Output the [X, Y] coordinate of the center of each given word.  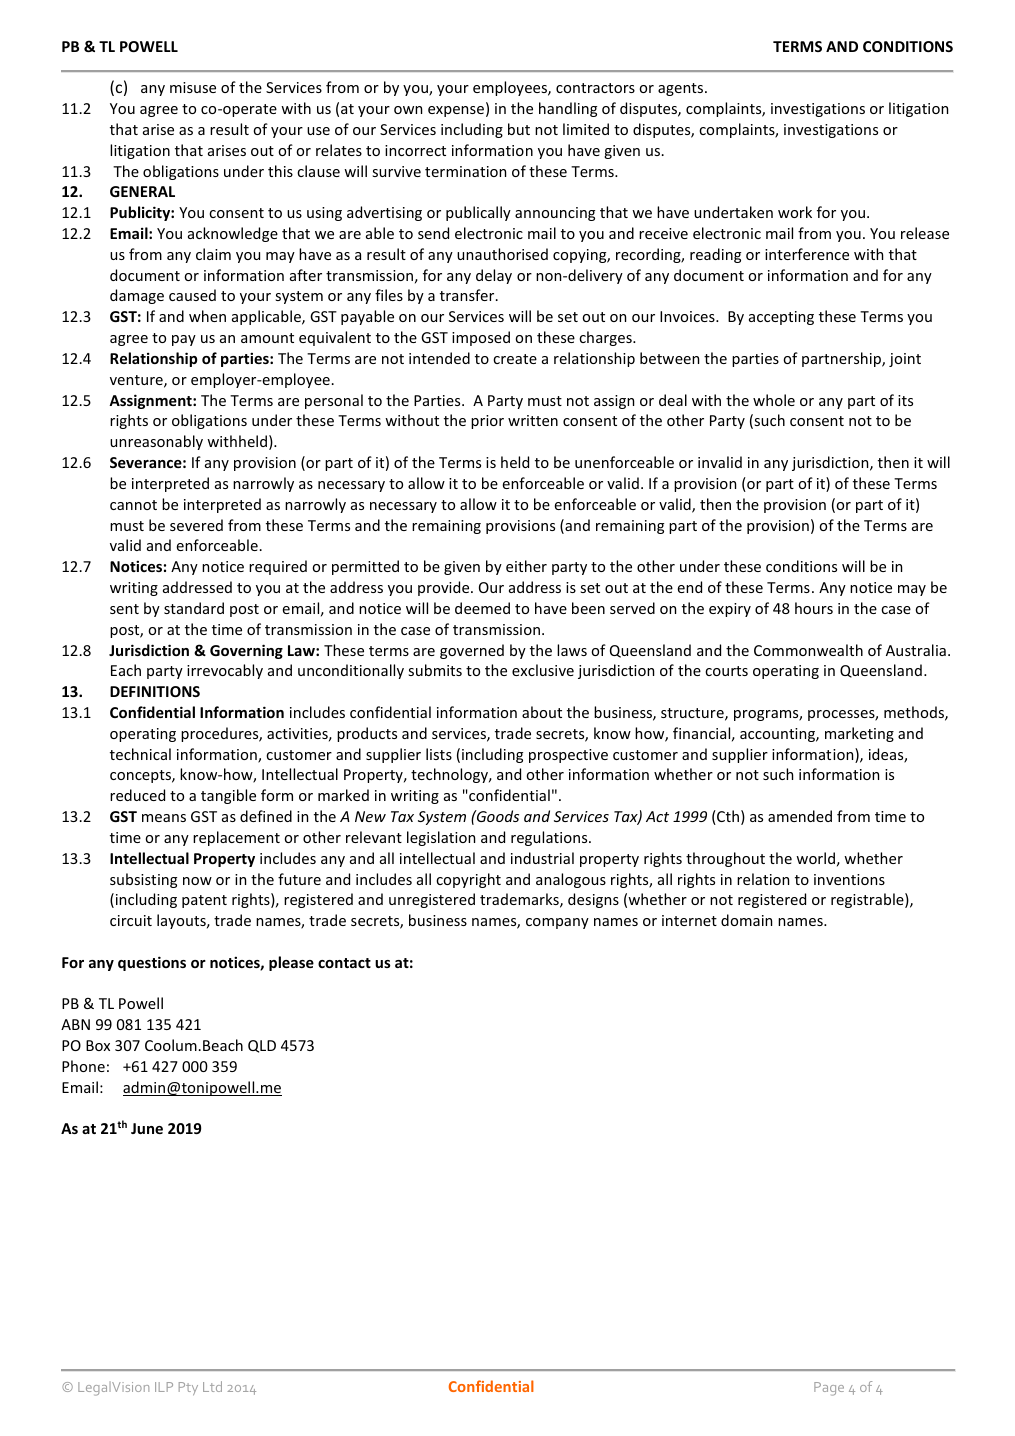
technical [140, 754]
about [542, 712]
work [795, 212]
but [519, 129]
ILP [164, 1387]
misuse [193, 87]
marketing [859, 734]
